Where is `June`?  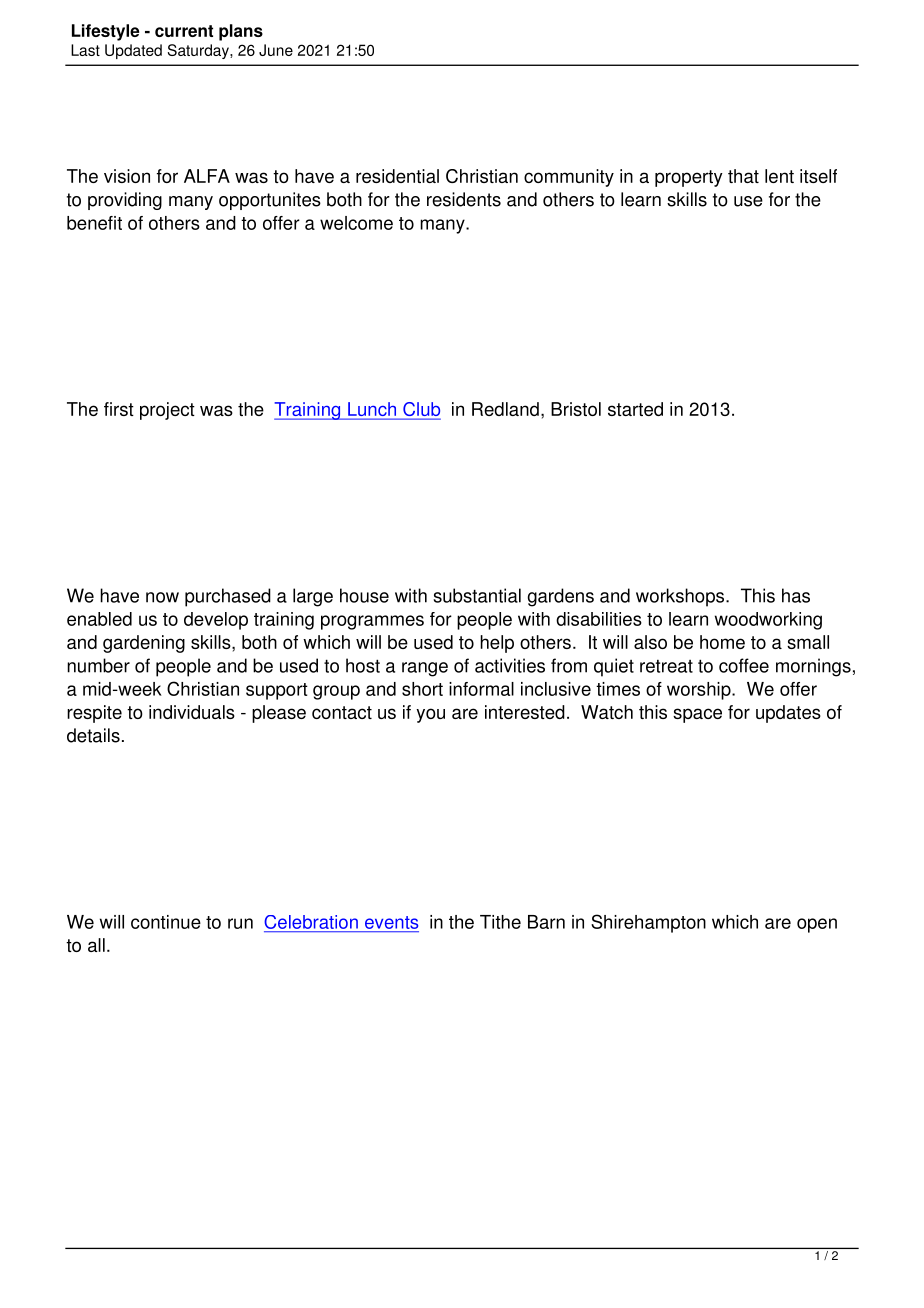 June is located at coordinates (276, 50).
